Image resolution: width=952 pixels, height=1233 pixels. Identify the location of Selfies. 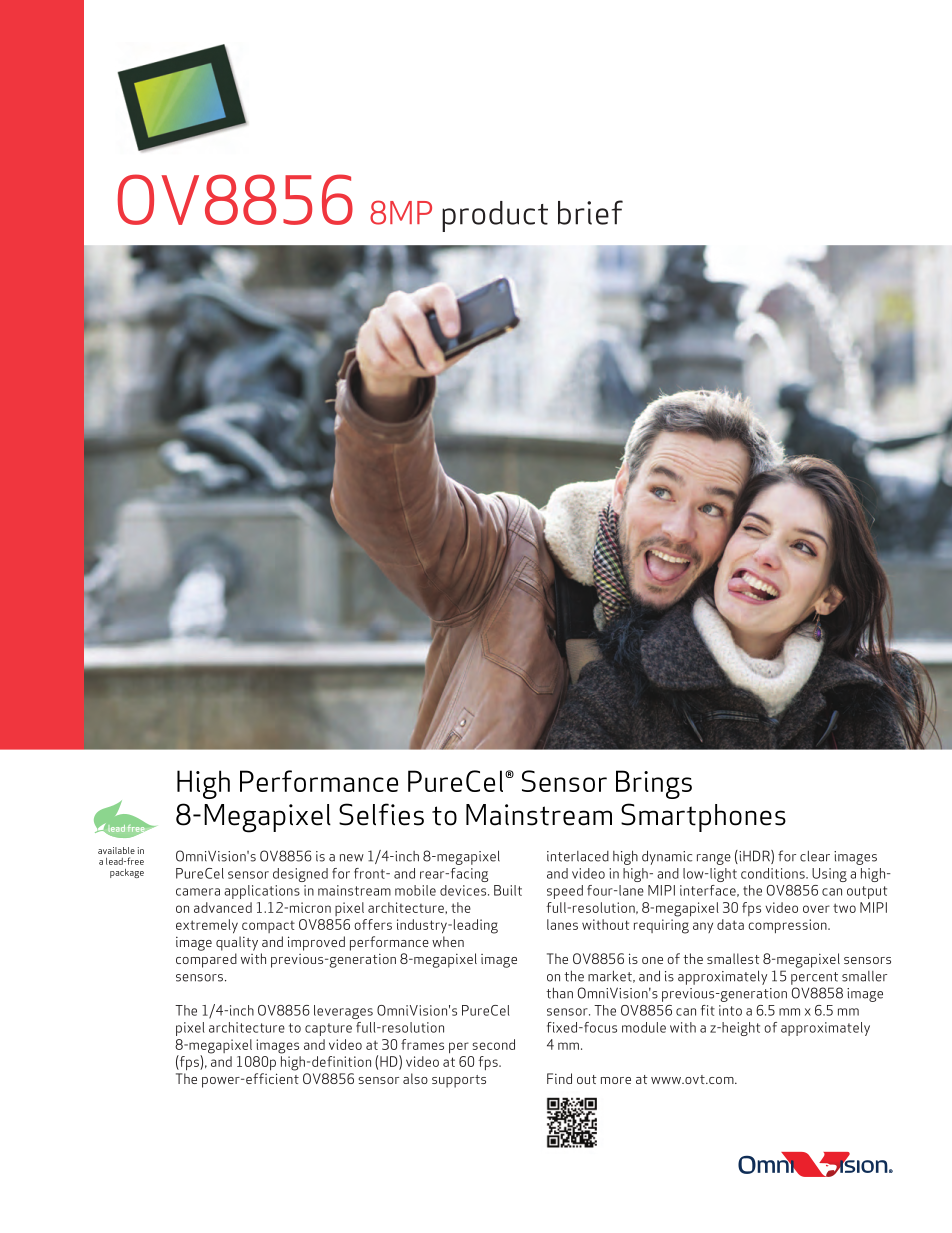
(381, 814).
